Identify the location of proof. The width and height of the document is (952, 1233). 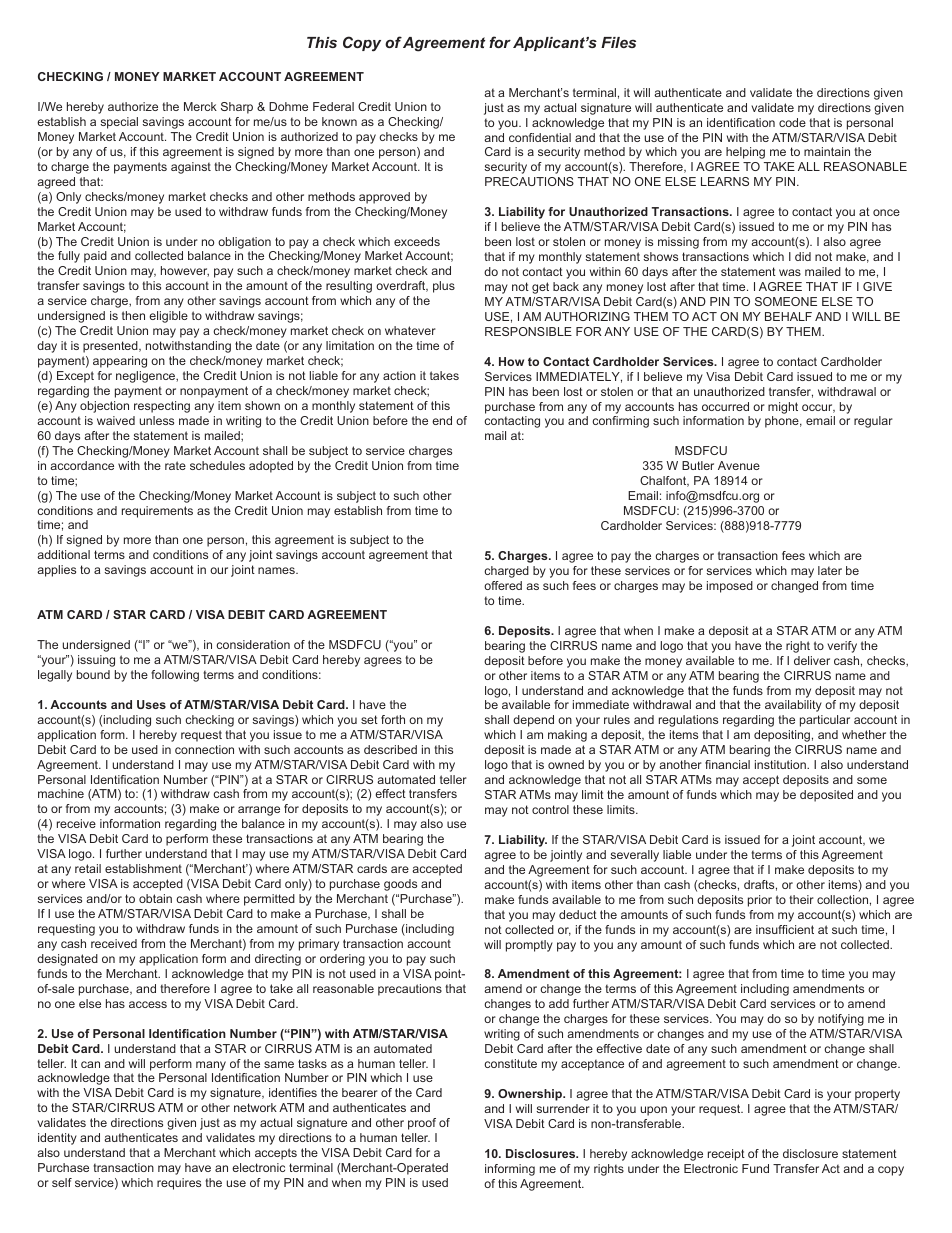
(422, 1124).
